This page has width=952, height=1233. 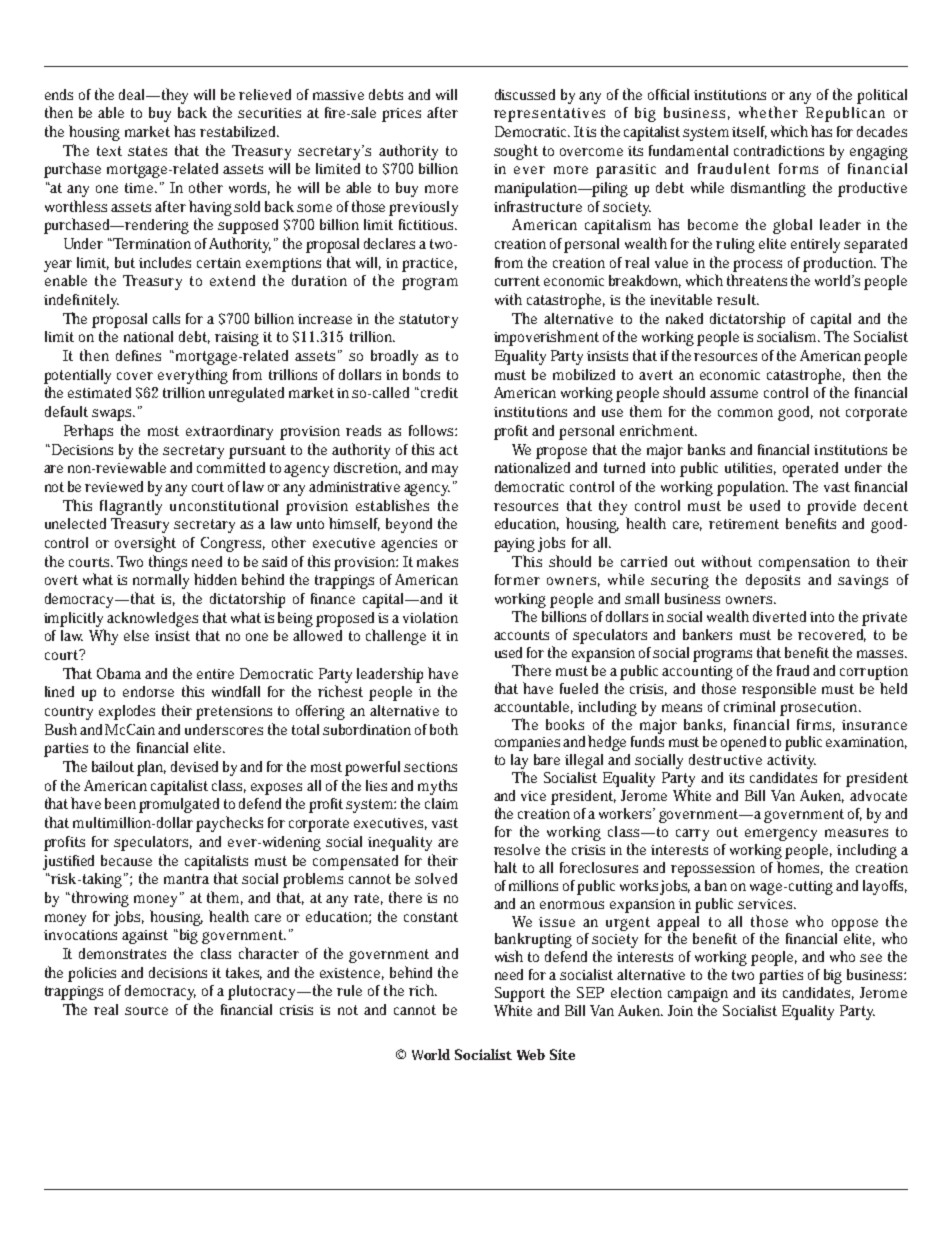 What do you see at coordinates (439, 392) in the page?
I see `credit` at bounding box center [439, 392].
